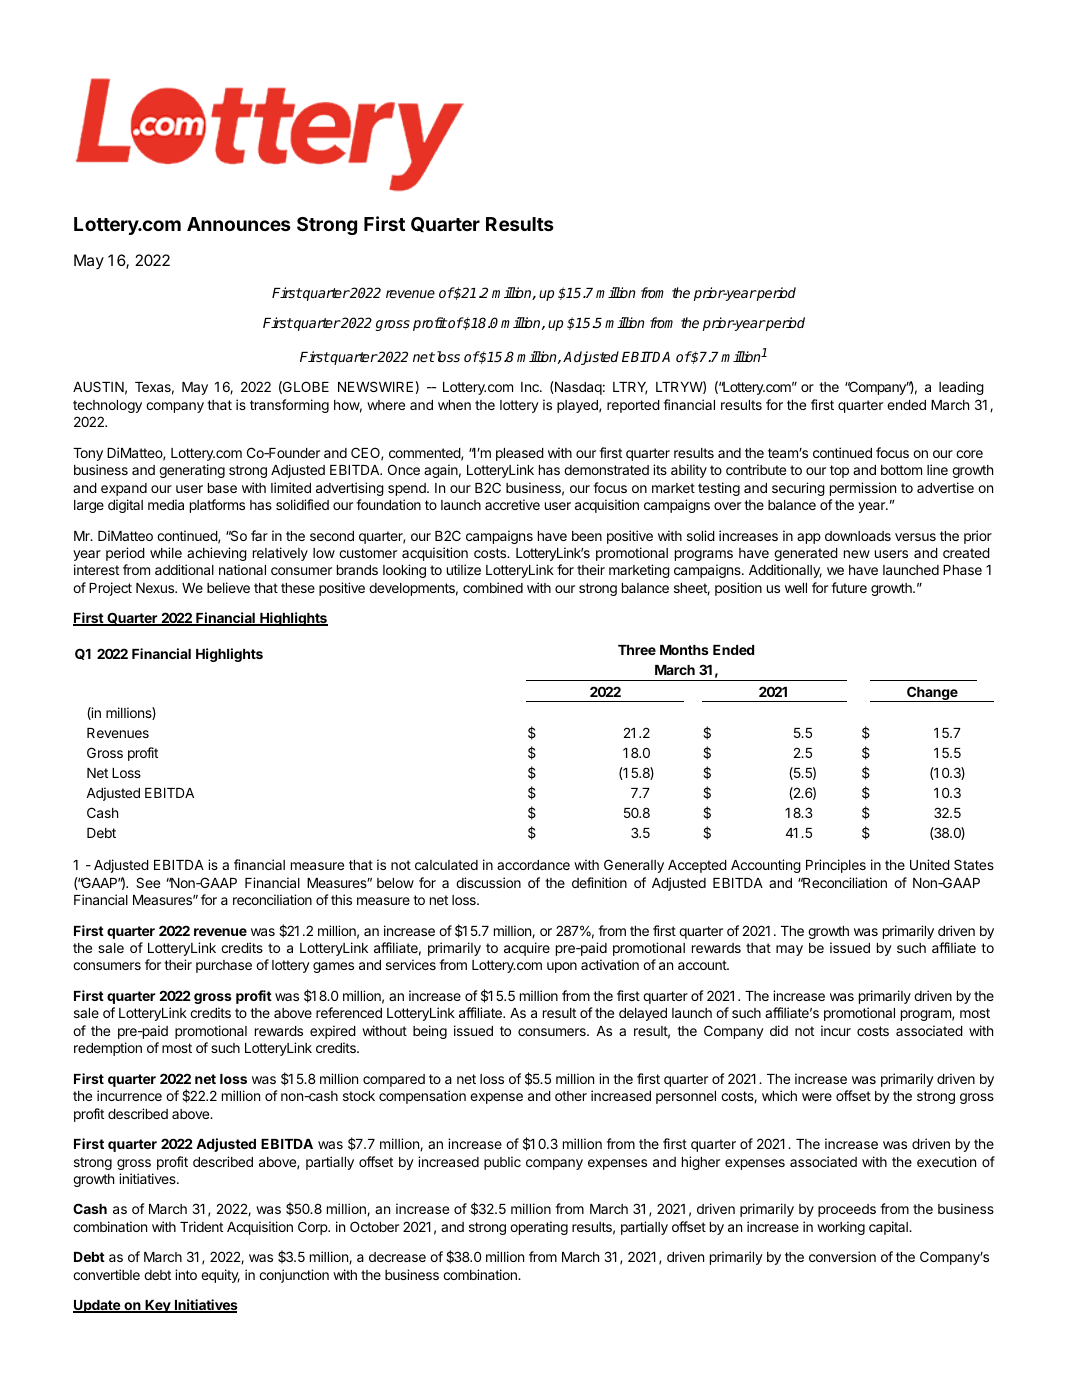 The width and height of the screenshot is (1067, 1381). Describe the element at coordinates (961, 388) in the screenshot. I see `leading` at that location.
